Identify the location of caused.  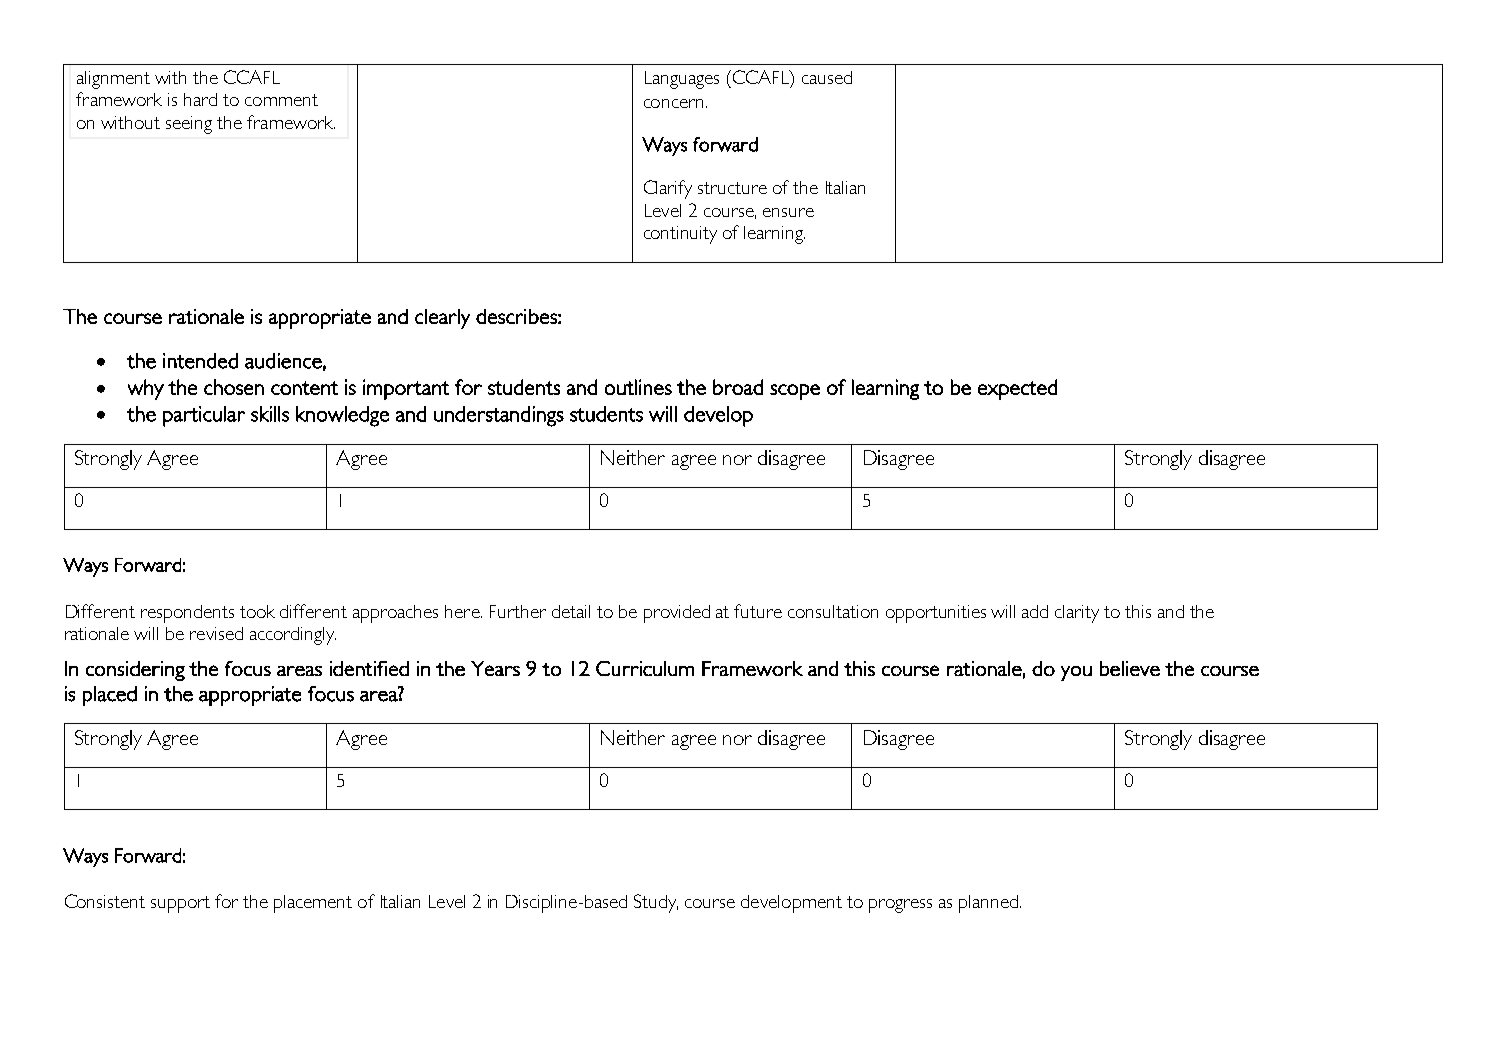
(827, 77).
